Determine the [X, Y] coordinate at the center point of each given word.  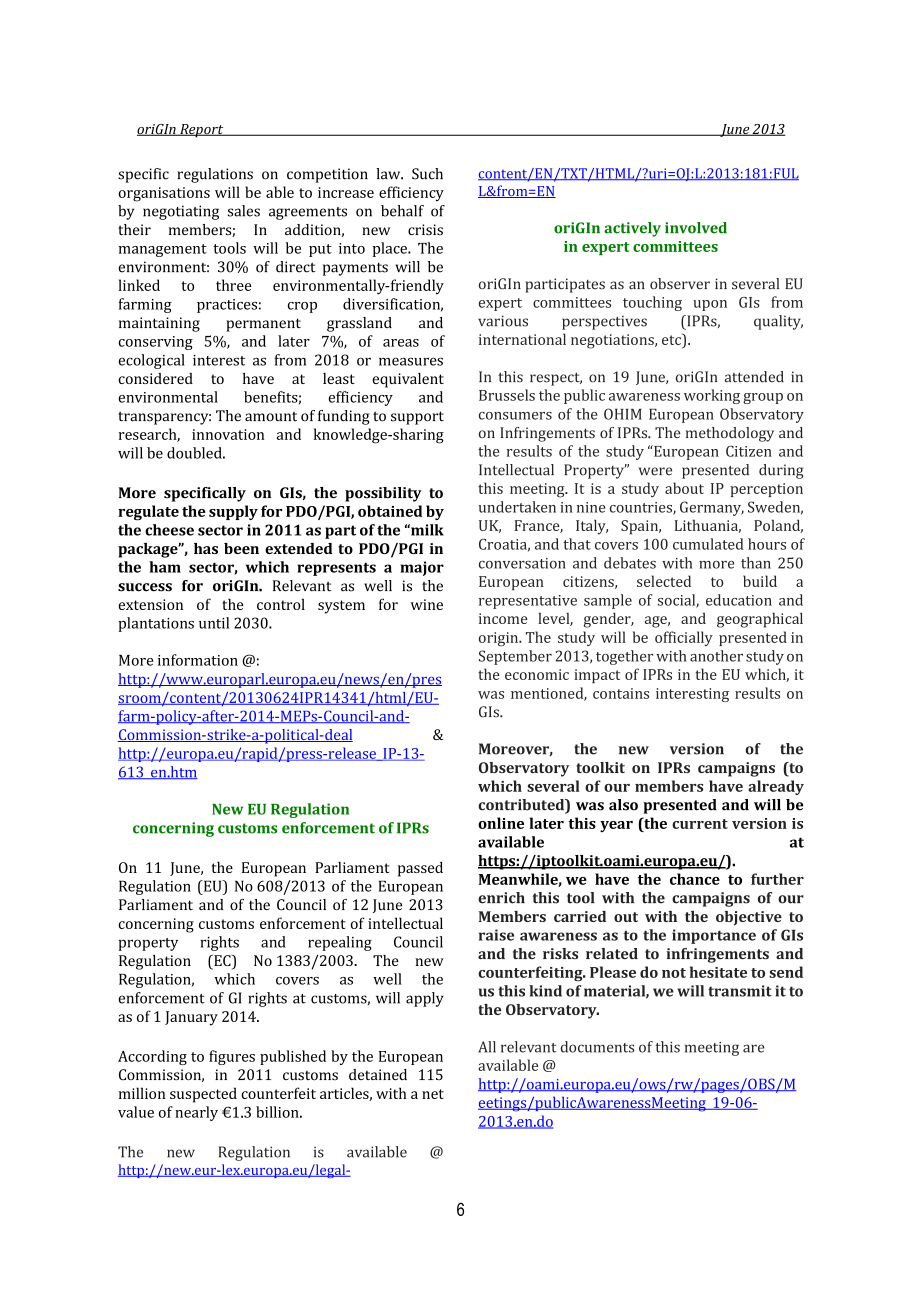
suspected [203, 1095]
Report [202, 131]
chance [695, 879]
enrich [501, 898]
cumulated [708, 544]
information [198, 660]
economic [537, 674]
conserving [155, 343]
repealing [340, 943]
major [422, 568]
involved [696, 228]
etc [672, 339]
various [503, 321]
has [206, 548]
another [716, 656]
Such [427, 174]
